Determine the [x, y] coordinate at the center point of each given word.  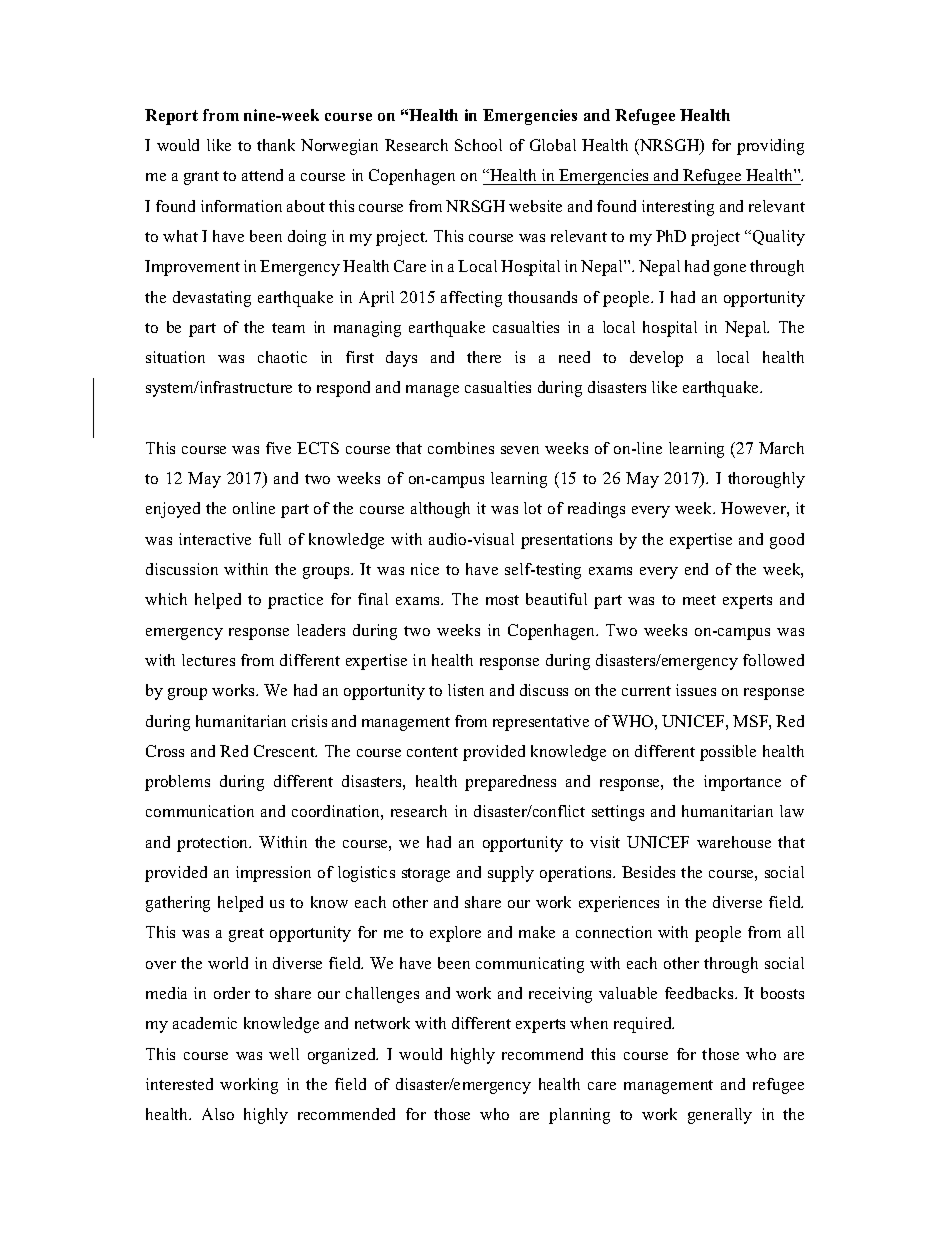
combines [461, 448]
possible [728, 753]
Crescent [285, 751]
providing [770, 147]
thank [276, 145]
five [278, 448]
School [478, 145]
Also [218, 1114]
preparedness [510, 783]
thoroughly [766, 480]
